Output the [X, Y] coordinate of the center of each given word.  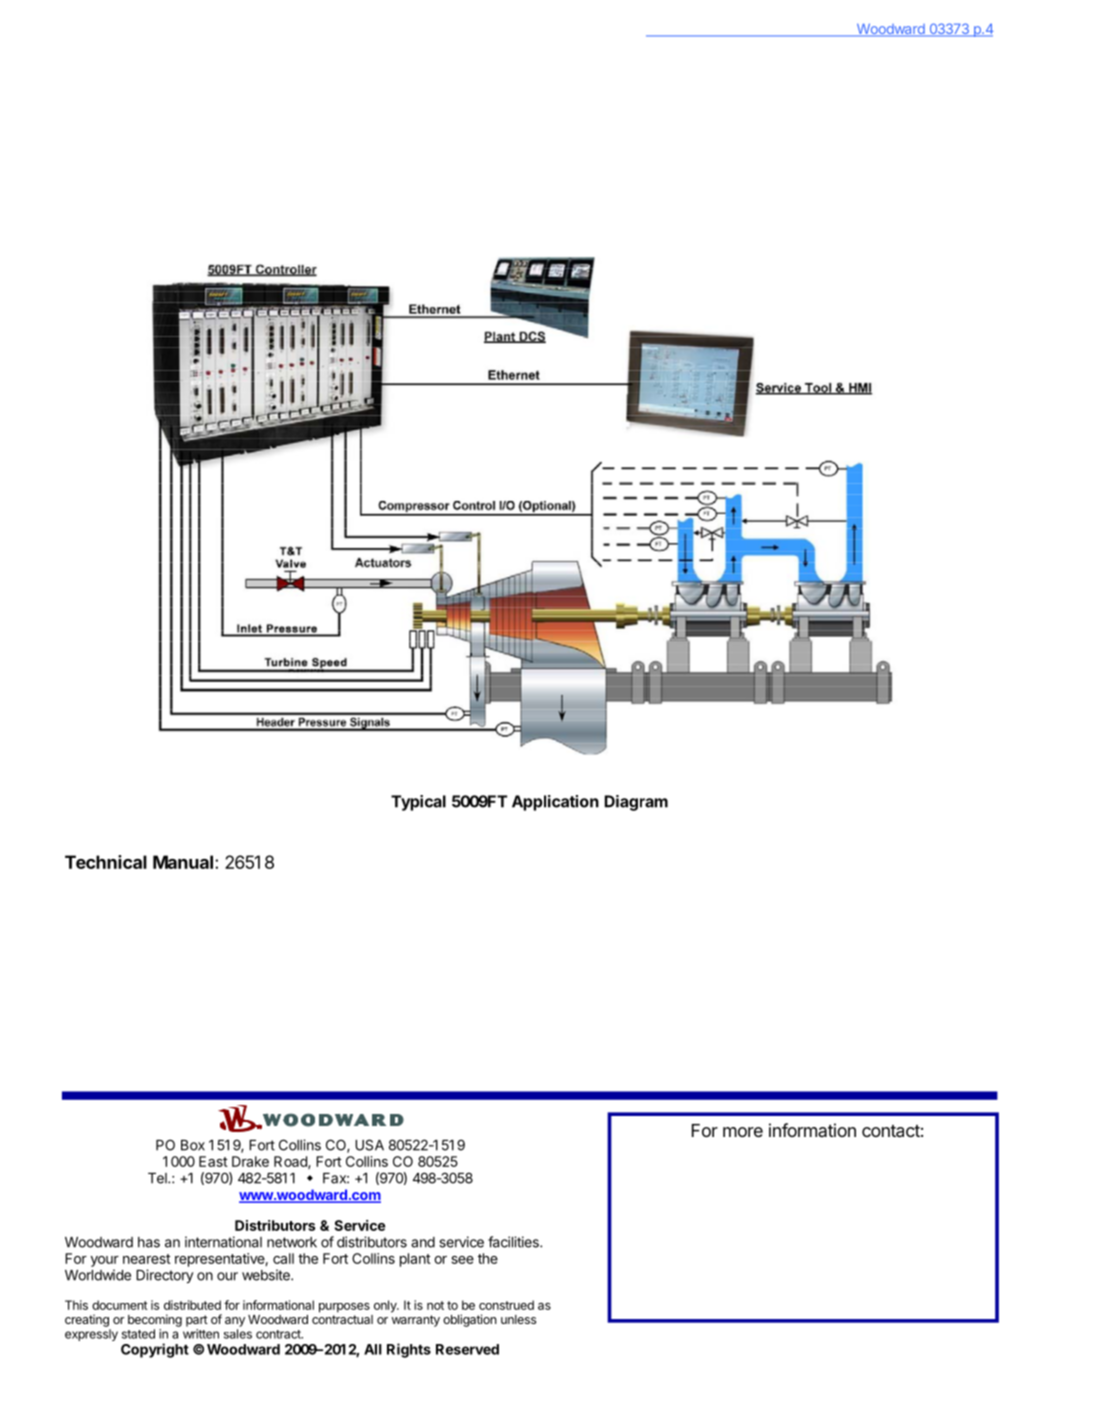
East [213, 1161]
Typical [418, 803]
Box [193, 1145]
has [149, 1242]
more [743, 1132]
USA [369, 1145]
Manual [183, 862]
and [423, 1242]
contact [891, 1131]
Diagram [636, 803]
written [201, 1334]
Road [291, 1162]
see [462, 1260]
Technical [106, 862]
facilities [514, 1242]
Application [555, 803]
